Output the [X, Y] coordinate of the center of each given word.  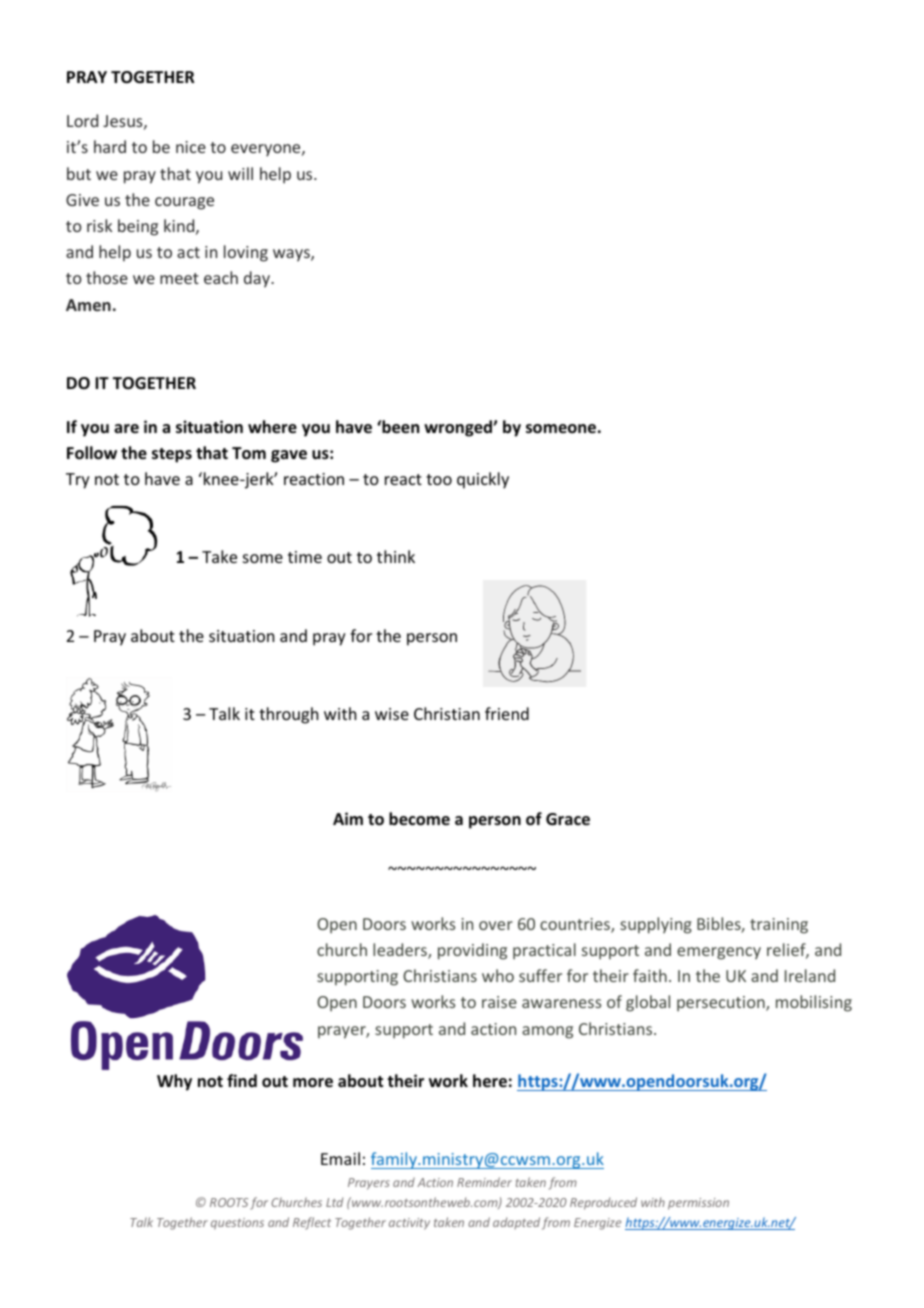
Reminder [484, 1182]
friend [507, 713]
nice [191, 147]
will [240, 173]
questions [237, 1224]
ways [292, 255]
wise [392, 714]
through [288, 715]
